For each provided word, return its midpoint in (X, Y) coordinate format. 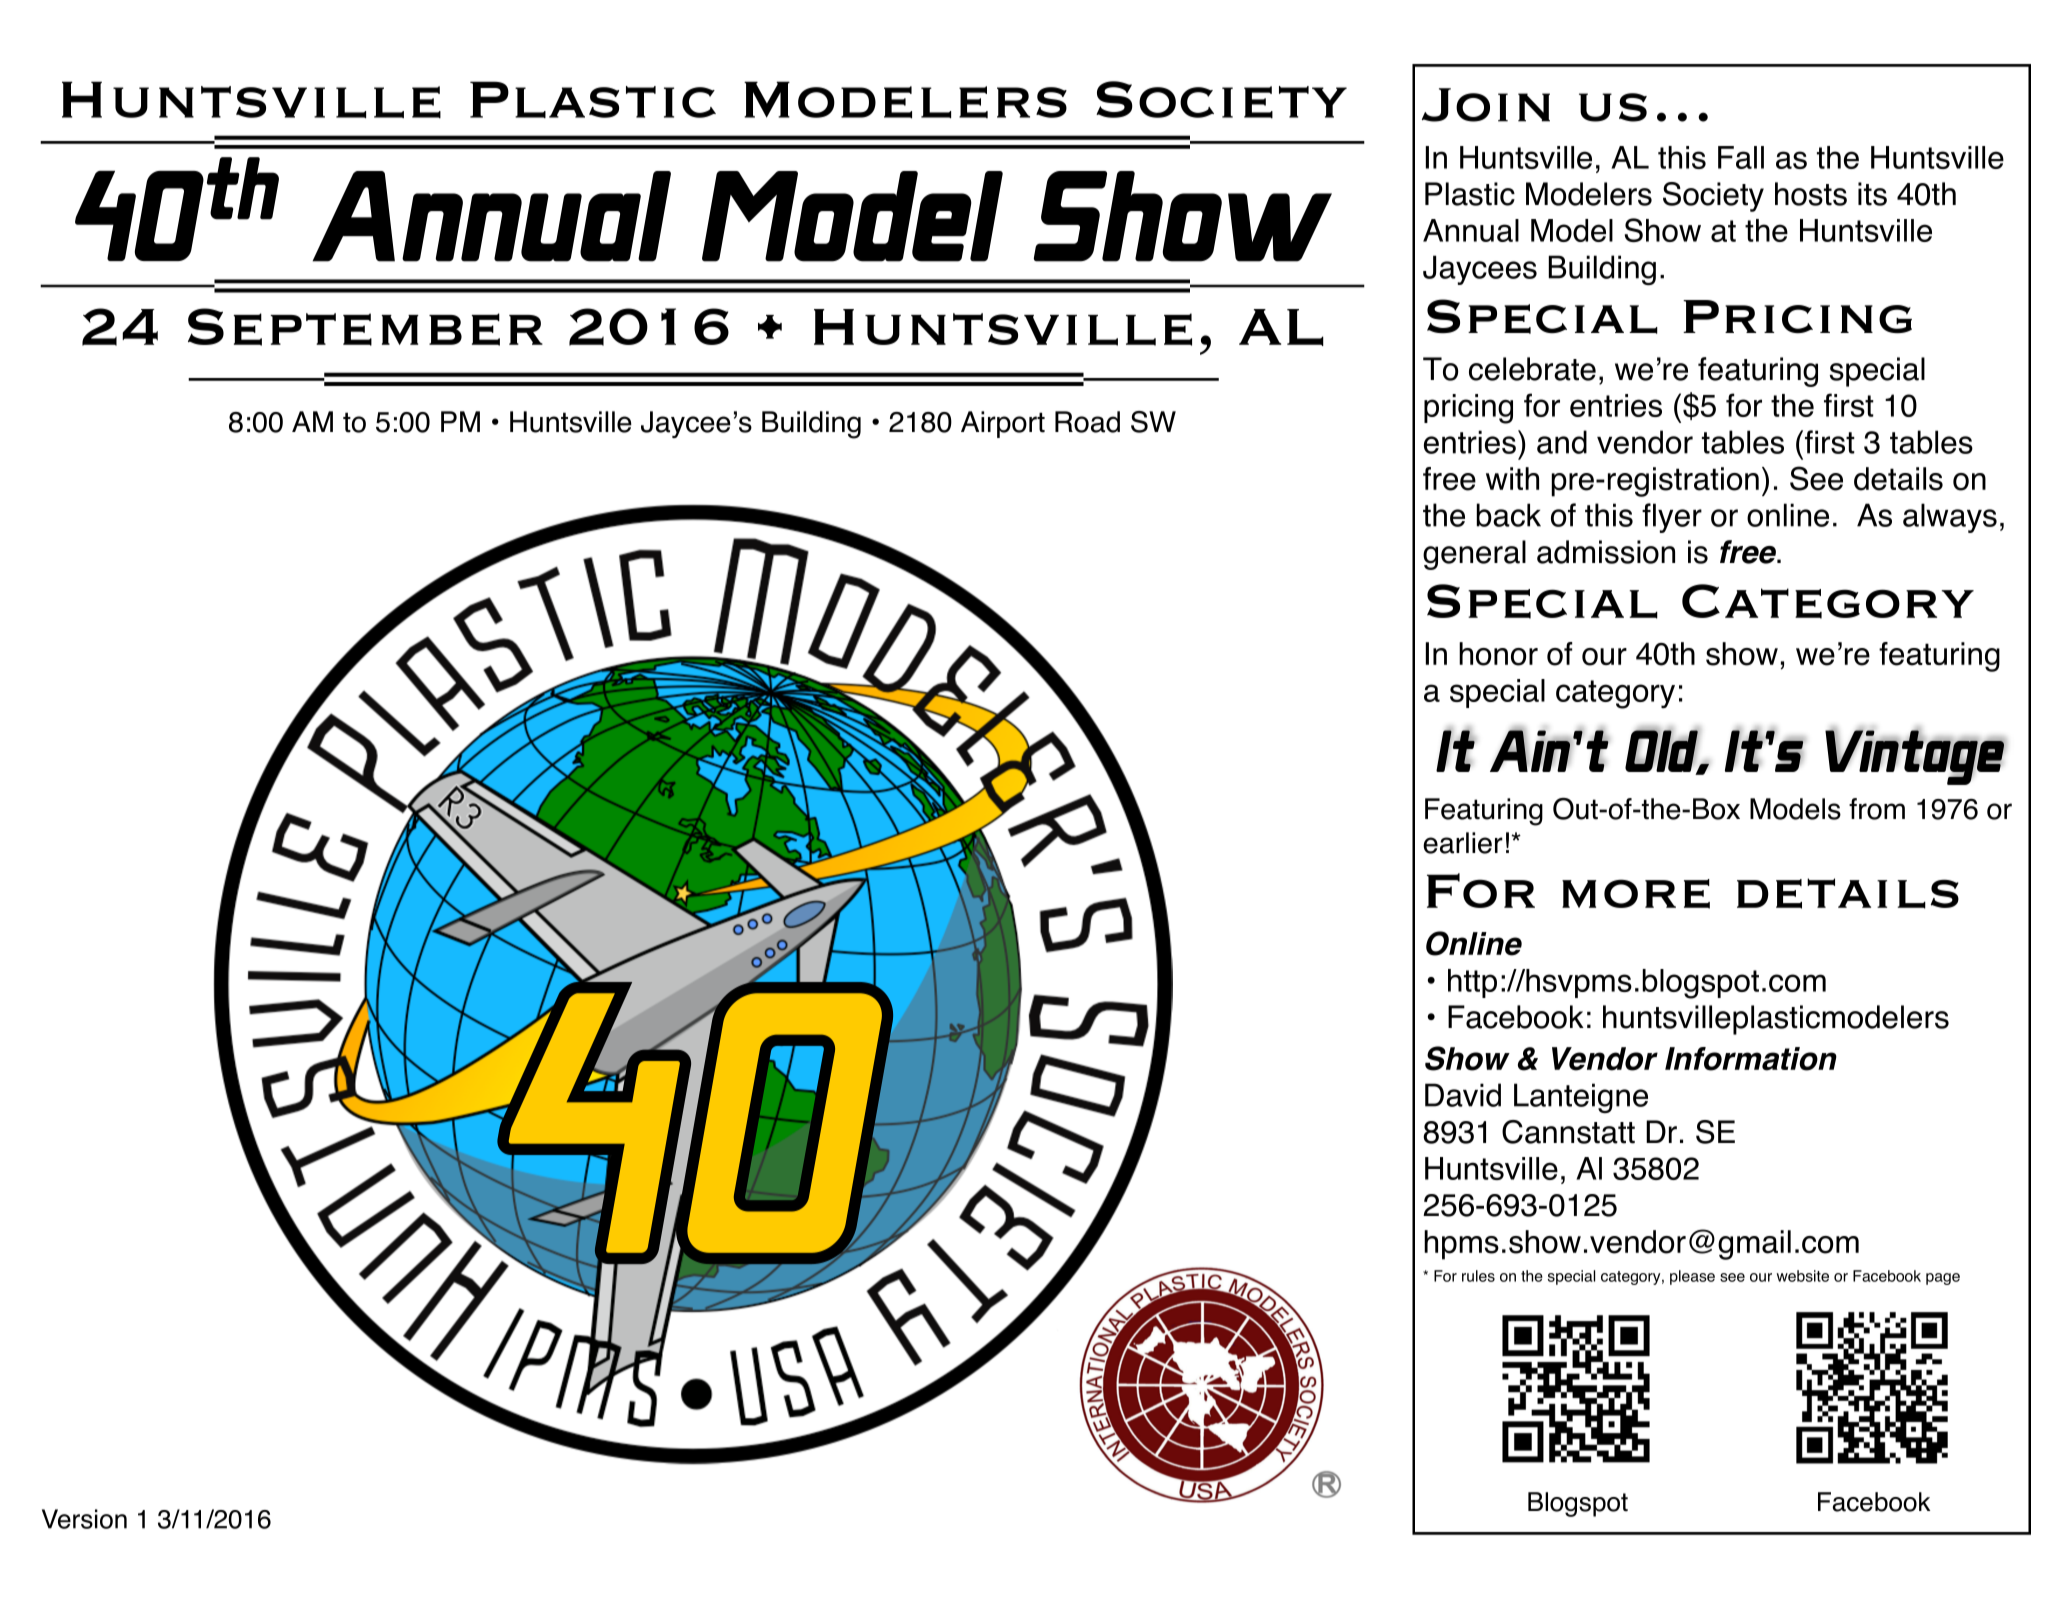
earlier (1463, 843)
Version (84, 1519)
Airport (1003, 424)
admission (1606, 552)
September (365, 327)
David (1463, 1095)
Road (1087, 422)
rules (1478, 1276)
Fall (1741, 157)
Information (1751, 1059)
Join (1486, 105)
